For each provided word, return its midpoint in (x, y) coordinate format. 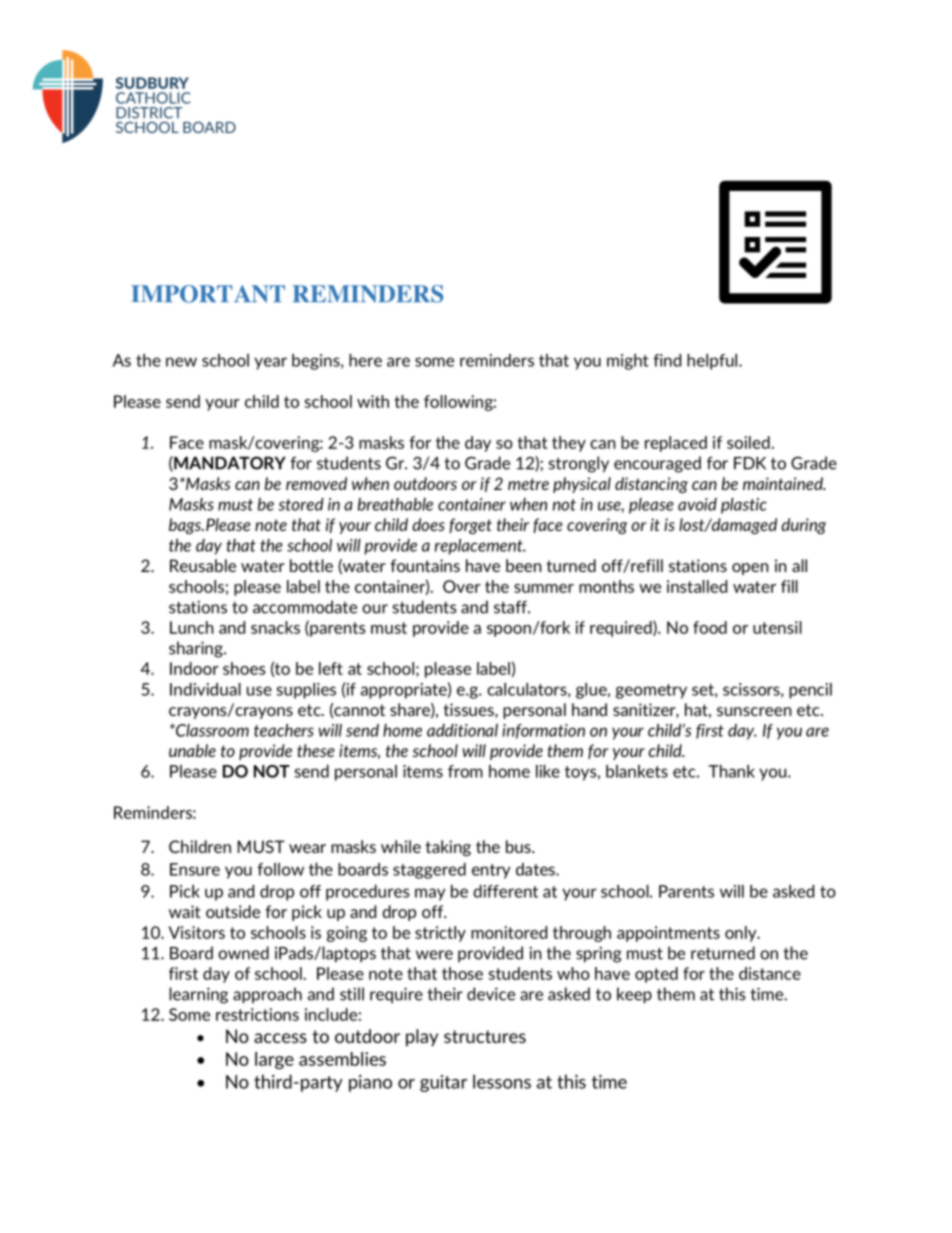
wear (307, 848)
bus (519, 846)
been (524, 565)
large (274, 1060)
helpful (713, 362)
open (750, 569)
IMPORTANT (208, 294)
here (365, 360)
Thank (731, 771)
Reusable (203, 565)
